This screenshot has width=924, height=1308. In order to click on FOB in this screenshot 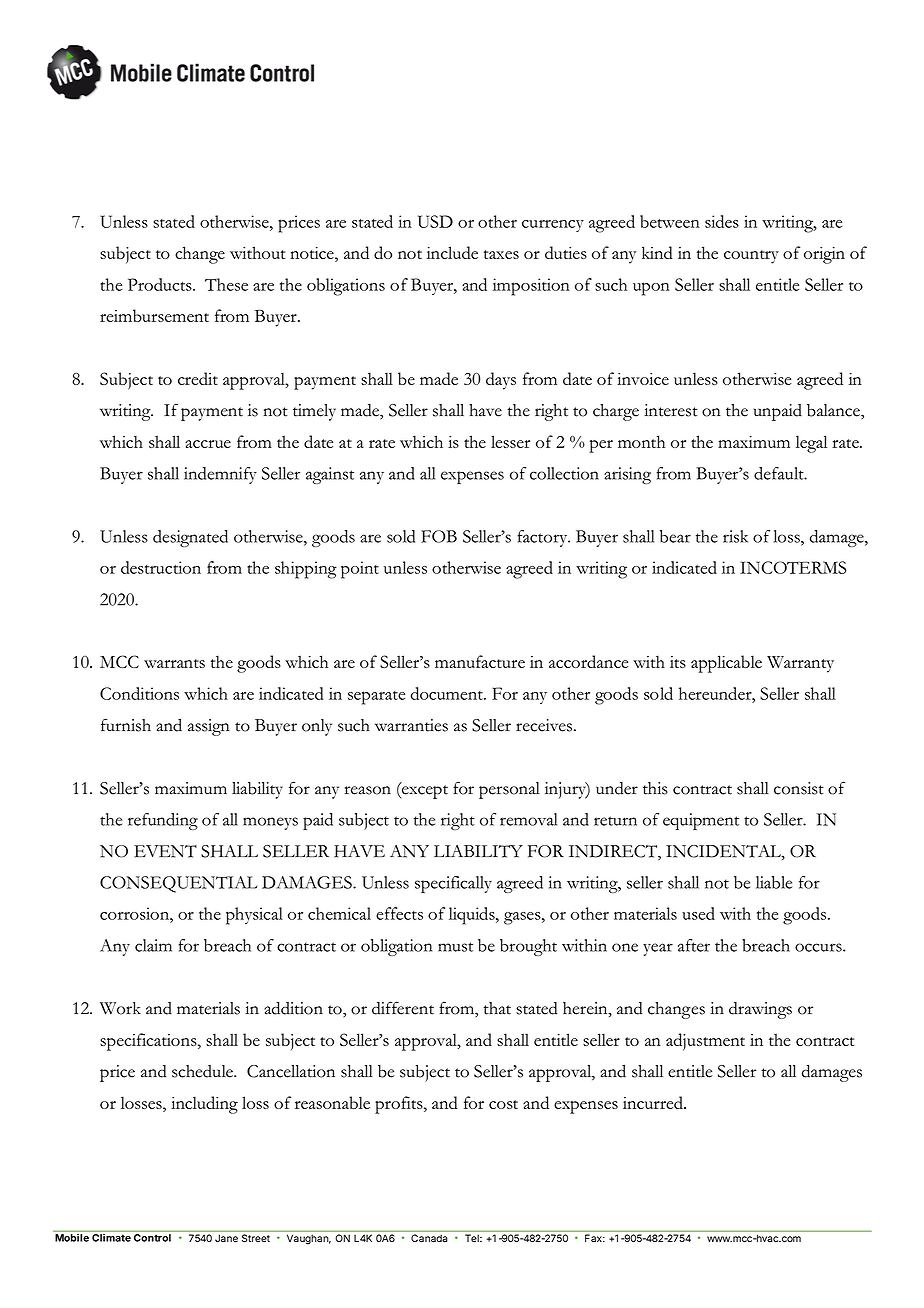, I will do `click(439, 536)`.
